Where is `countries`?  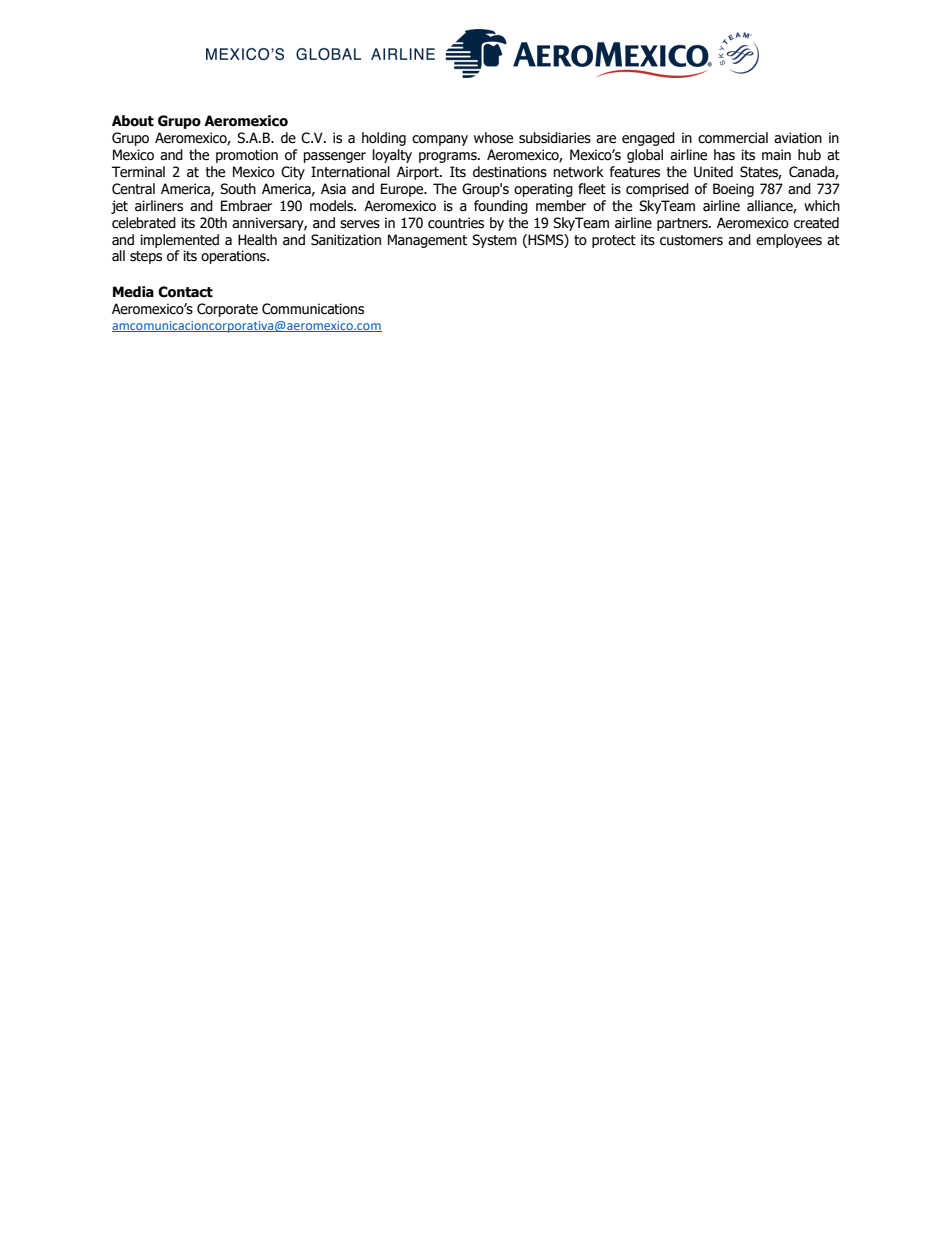 countries is located at coordinates (456, 223).
